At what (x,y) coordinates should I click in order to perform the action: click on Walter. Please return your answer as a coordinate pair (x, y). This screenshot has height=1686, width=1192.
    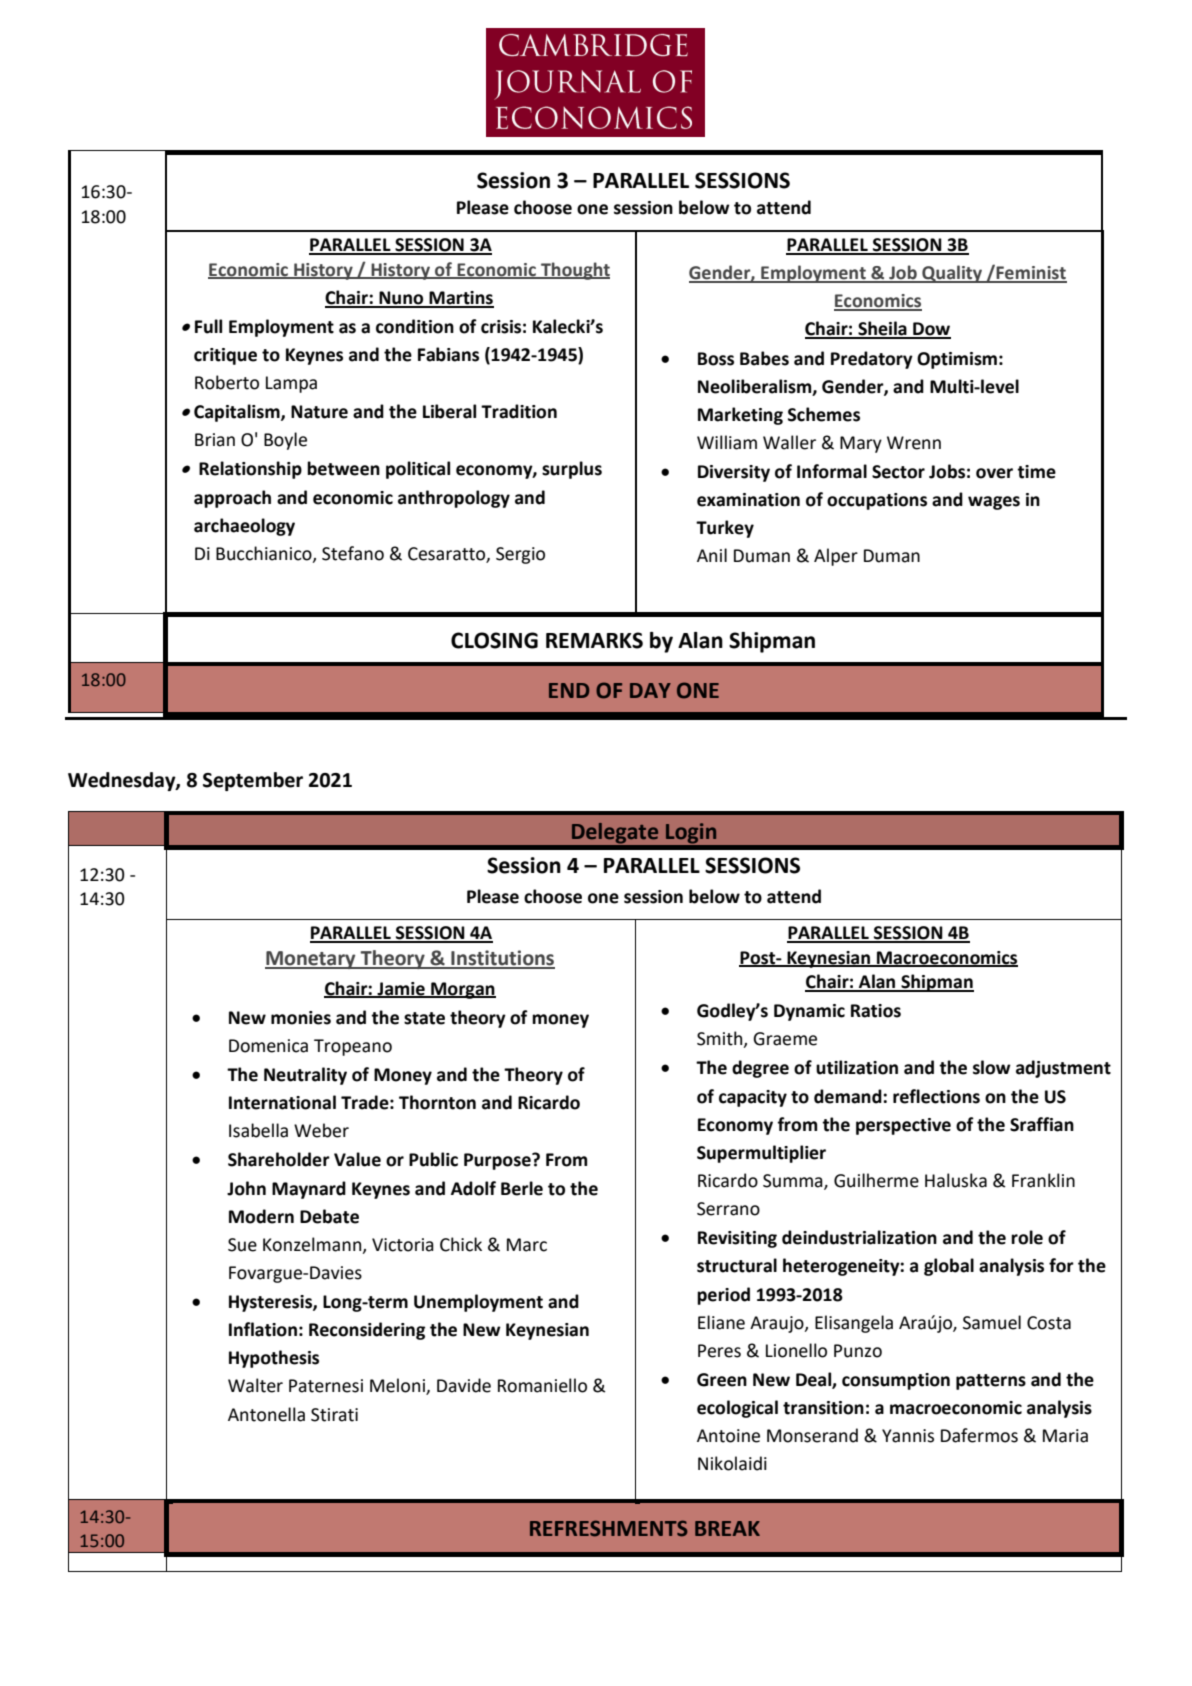
    Looking at the image, I should click on (255, 1385).
